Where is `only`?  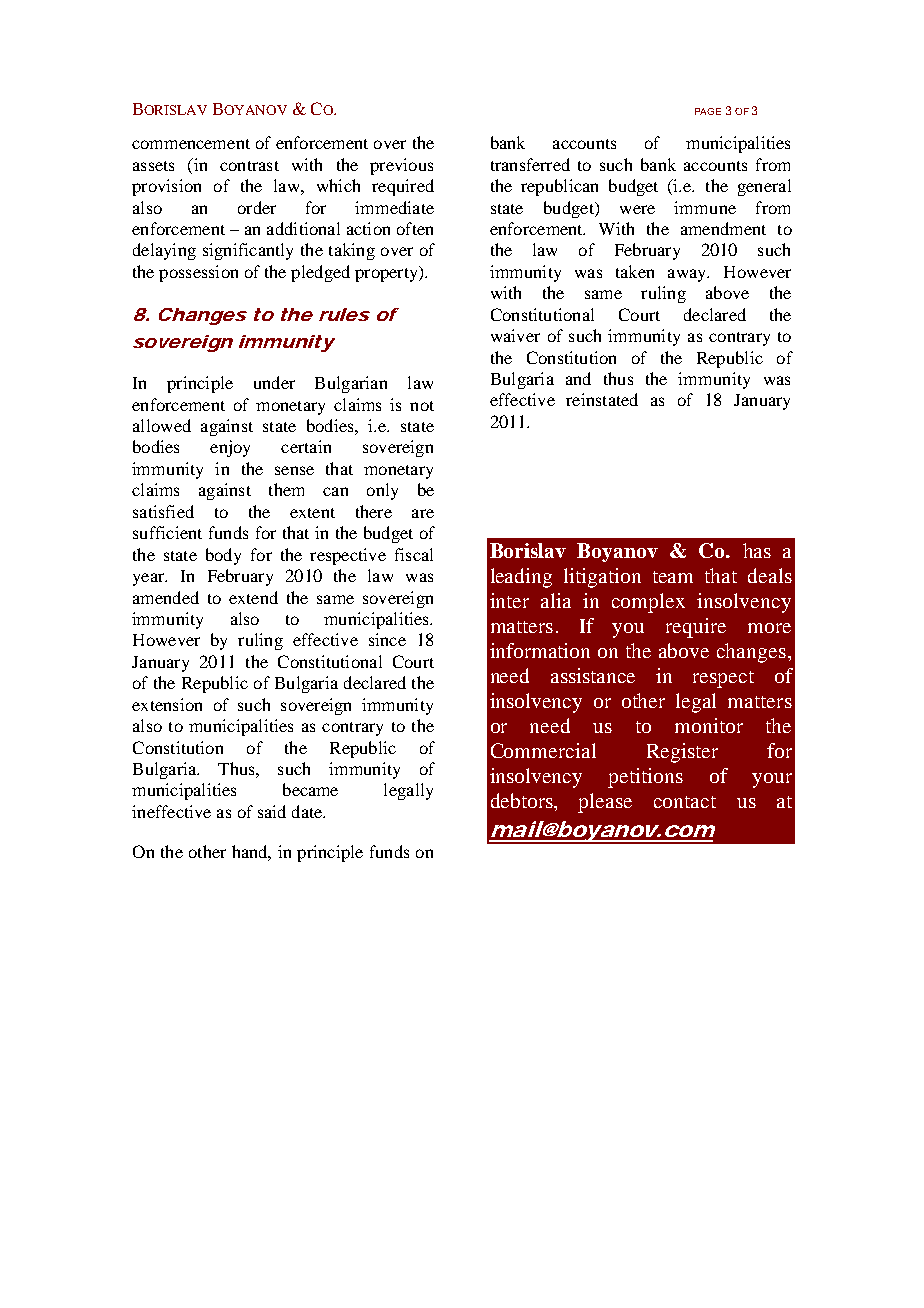
only is located at coordinates (382, 491).
